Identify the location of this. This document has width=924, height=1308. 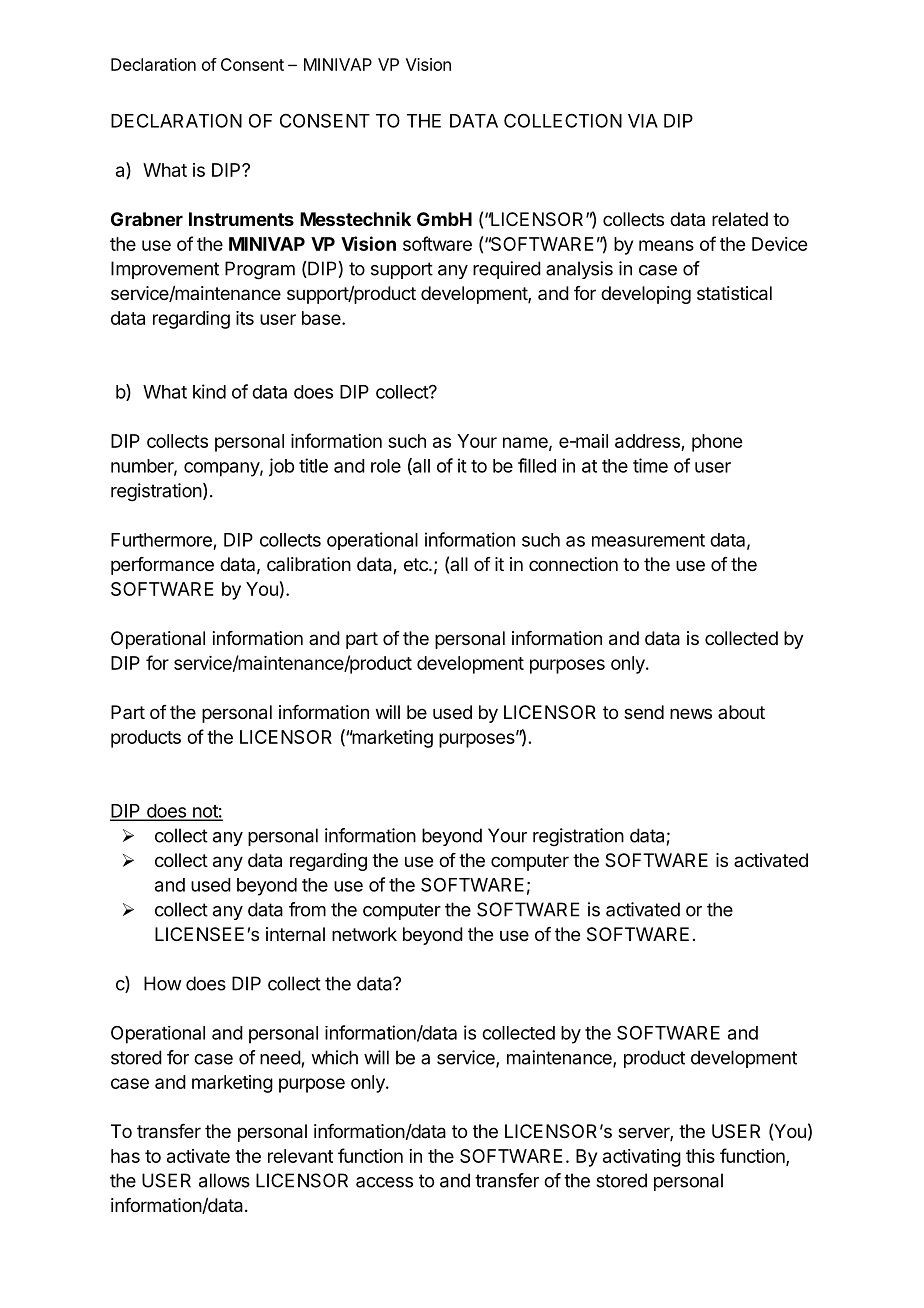
(700, 1156).
